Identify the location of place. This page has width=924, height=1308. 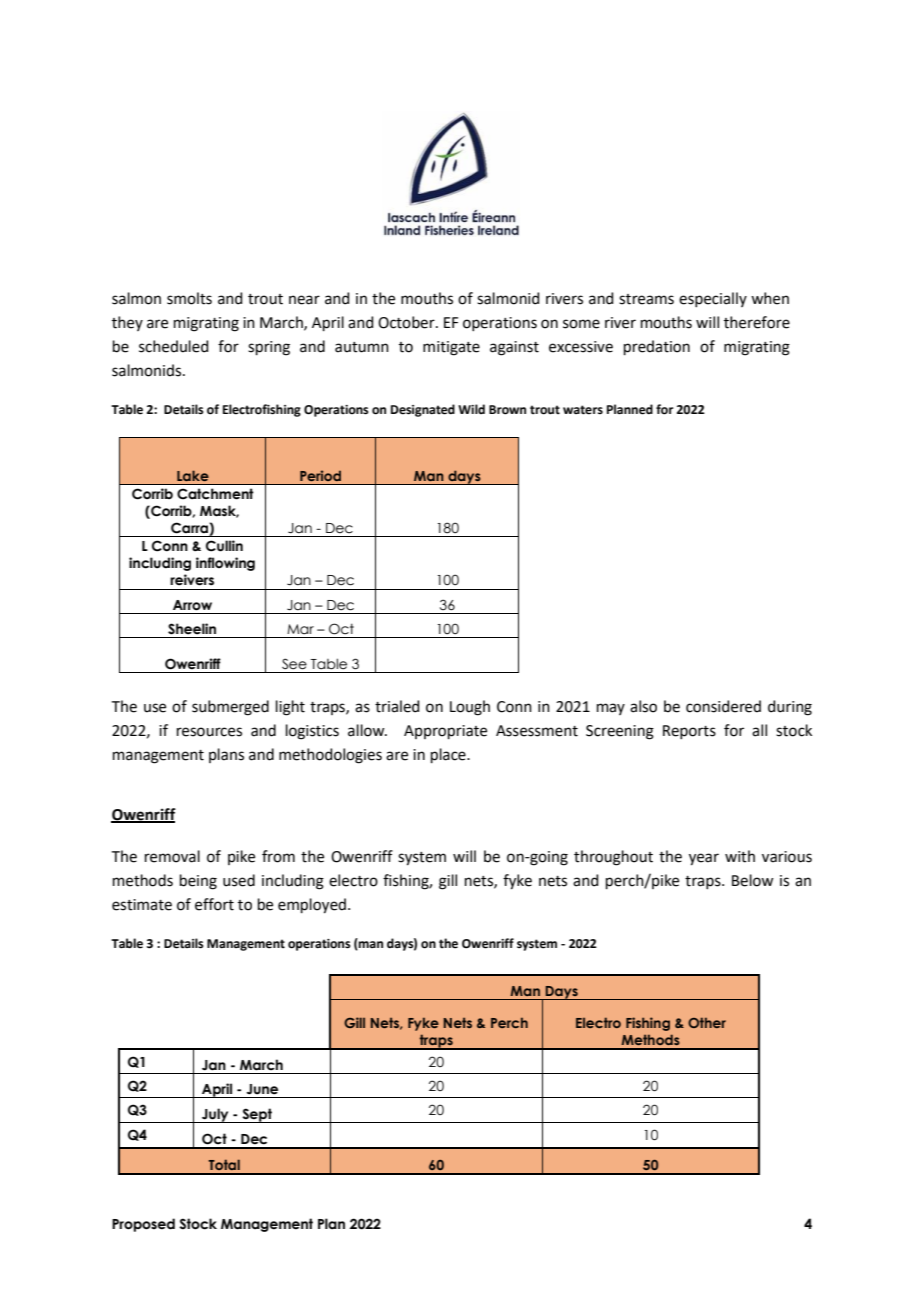
(449, 755).
